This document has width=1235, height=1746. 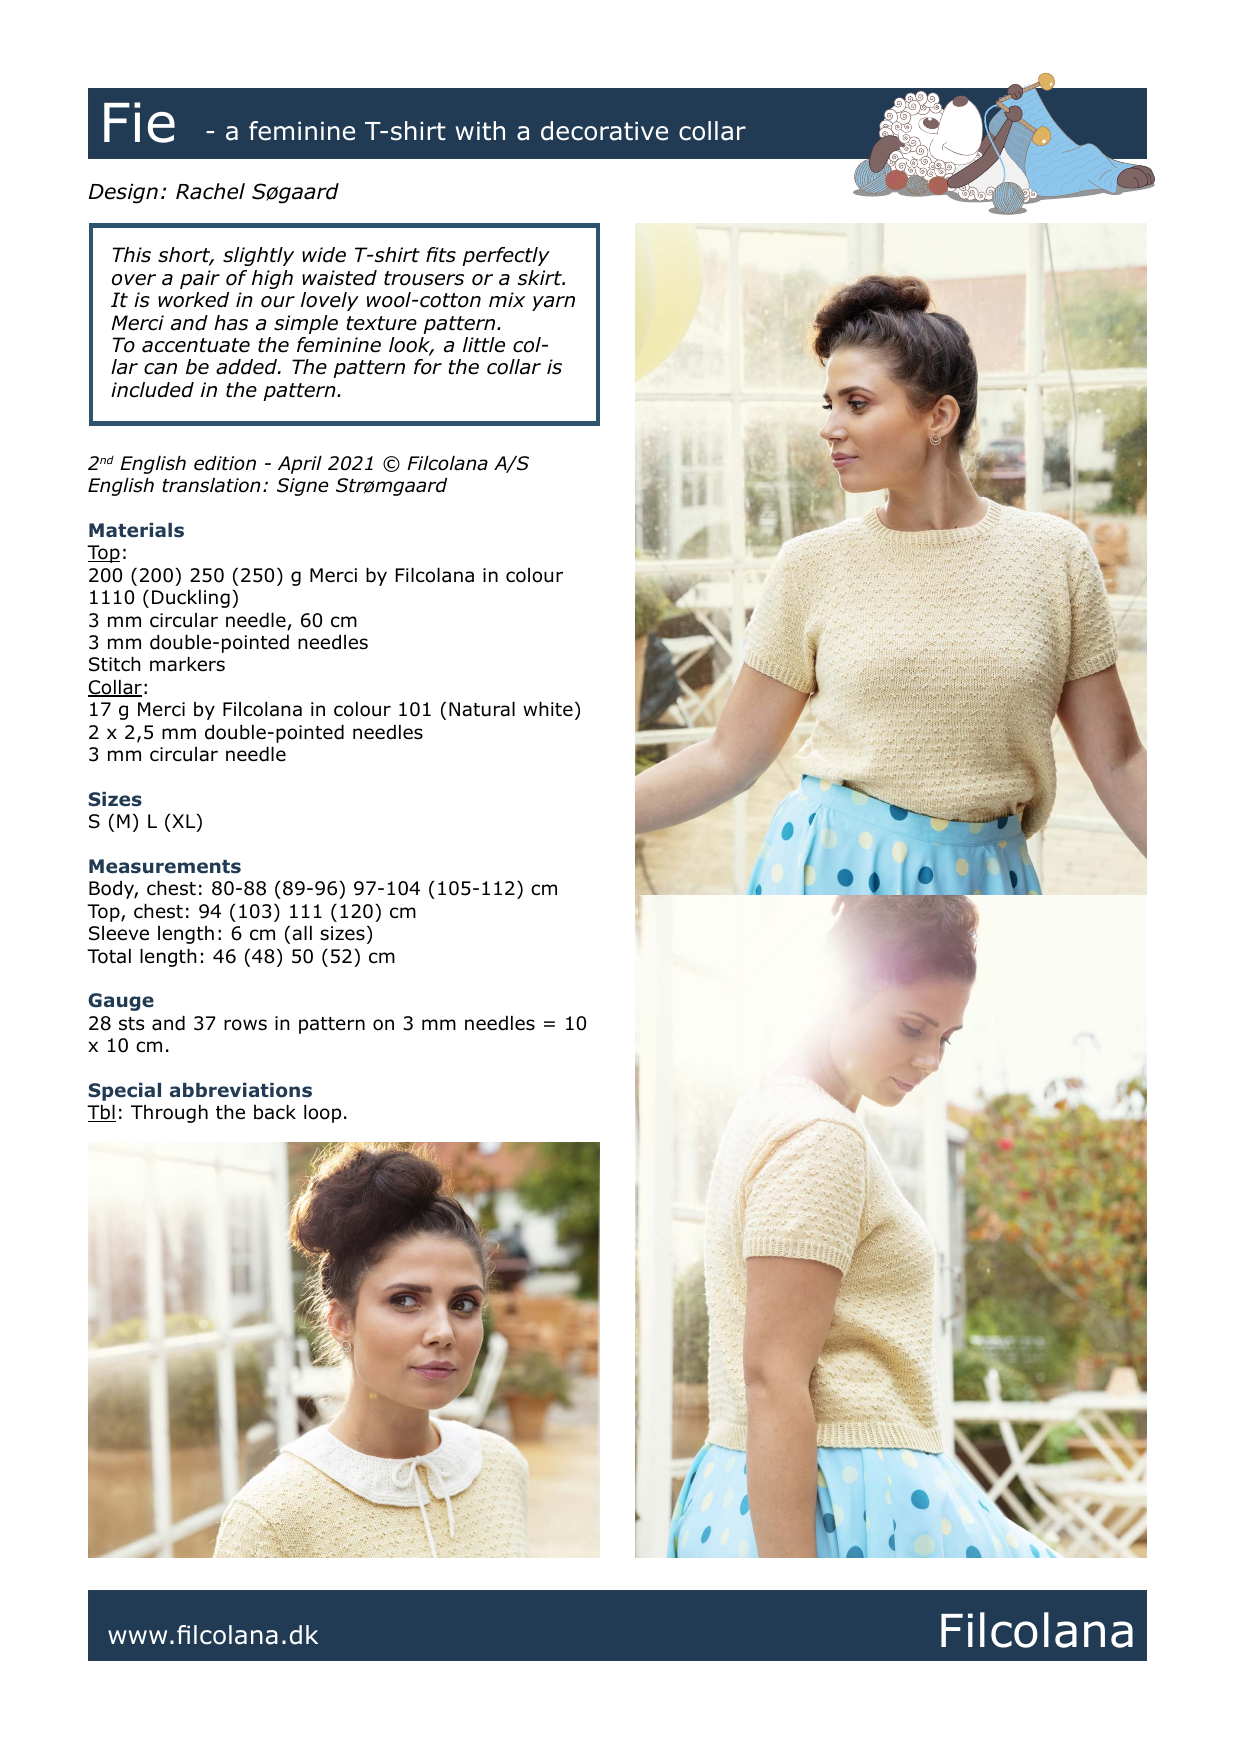 I want to click on decorative, so click(x=604, y=131).
